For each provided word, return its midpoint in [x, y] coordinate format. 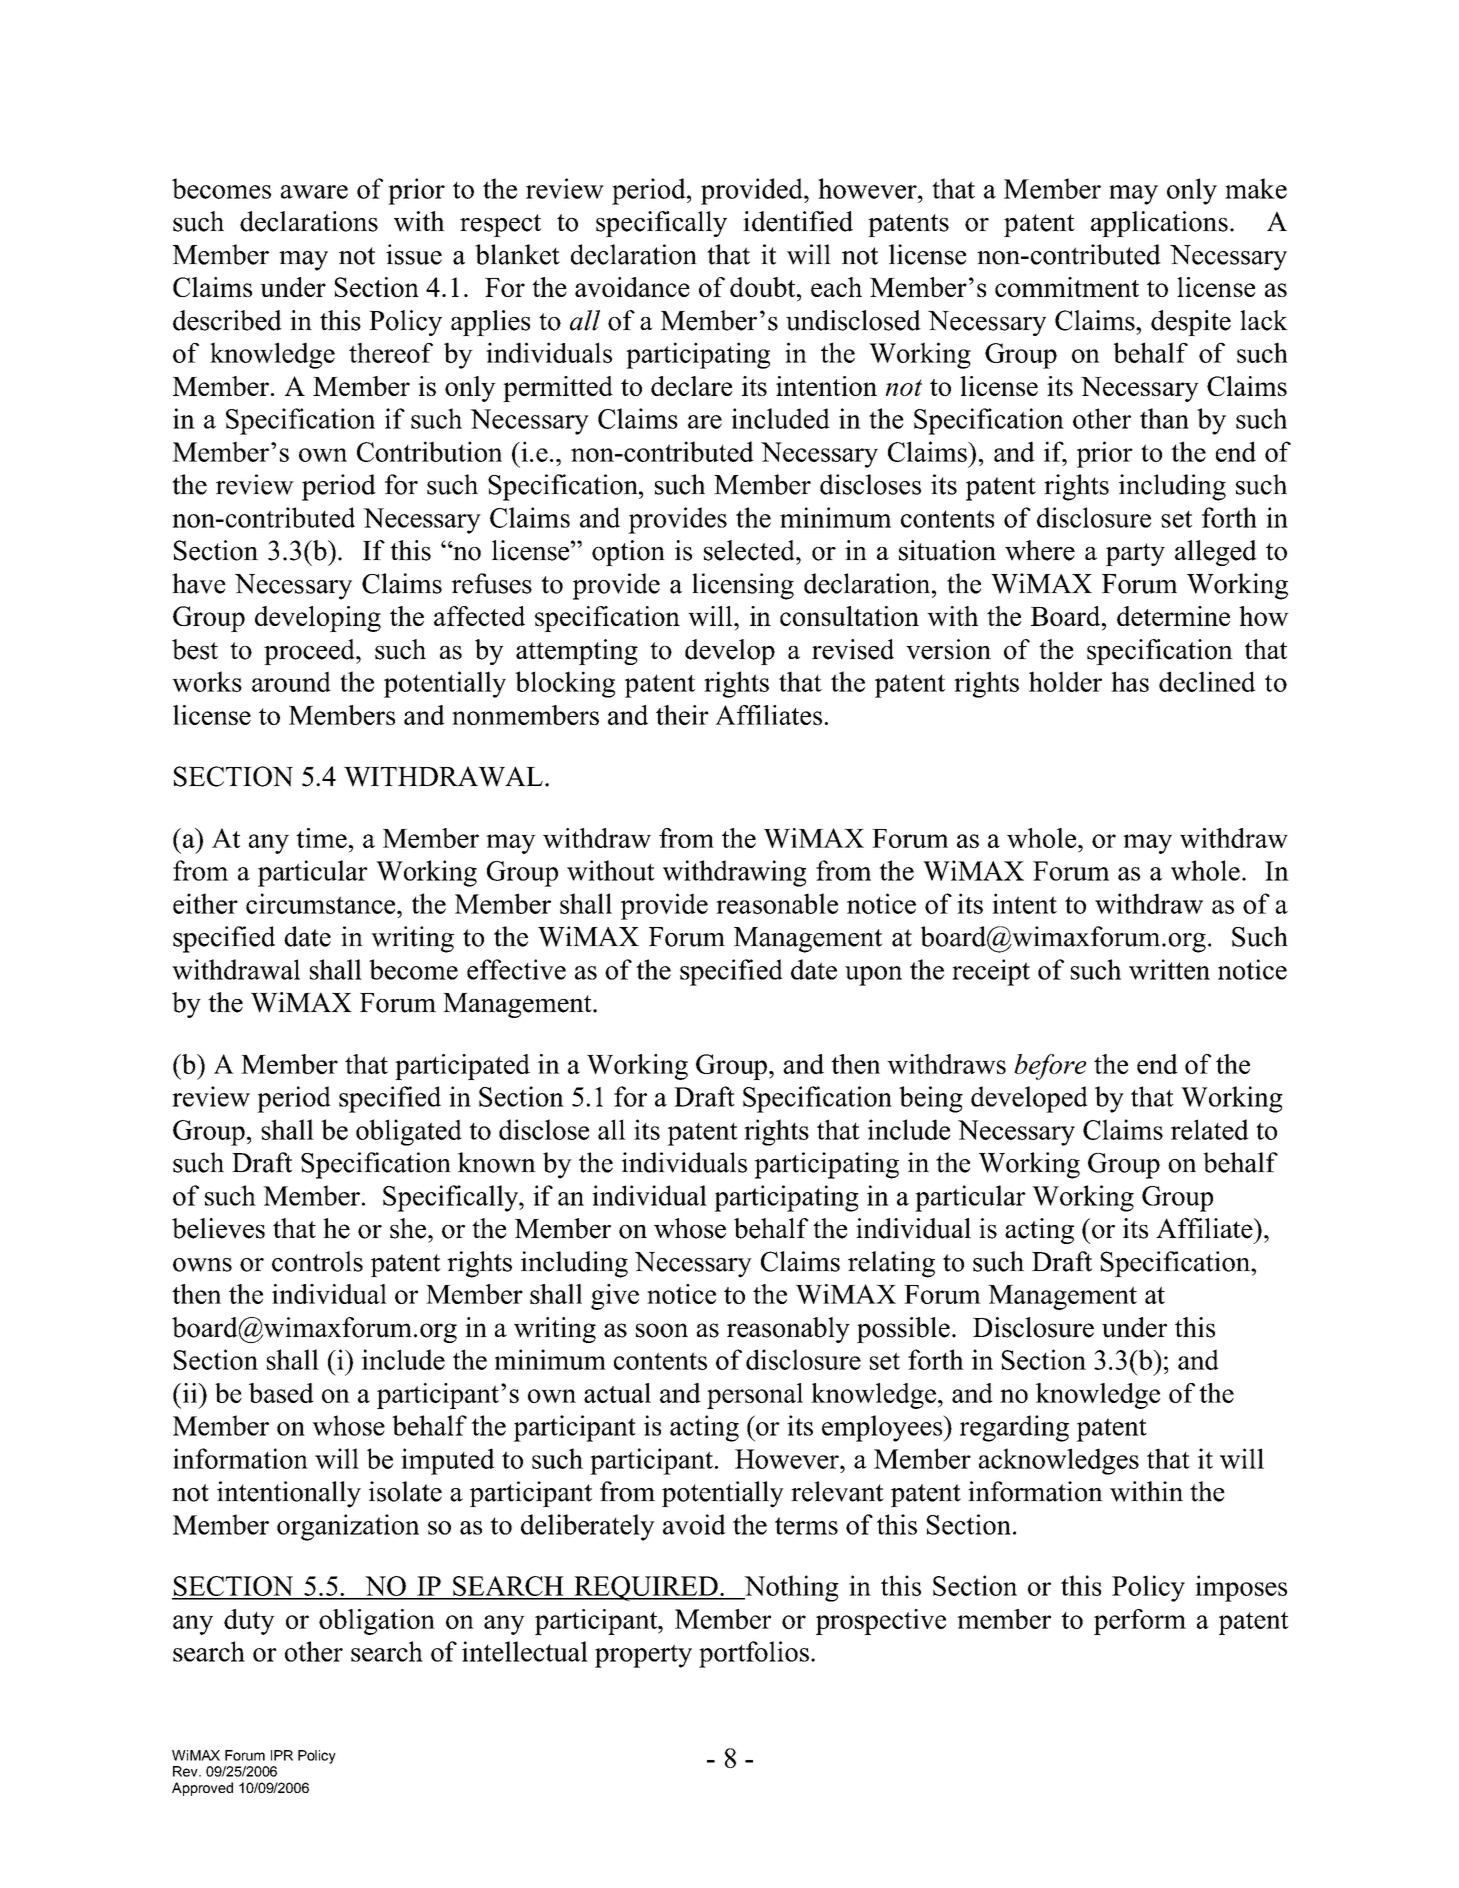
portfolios [754, 1654]
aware [314, 192]
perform [1140, 1622]
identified [798, 221]
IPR [282, 1755]
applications [1159, 224]
